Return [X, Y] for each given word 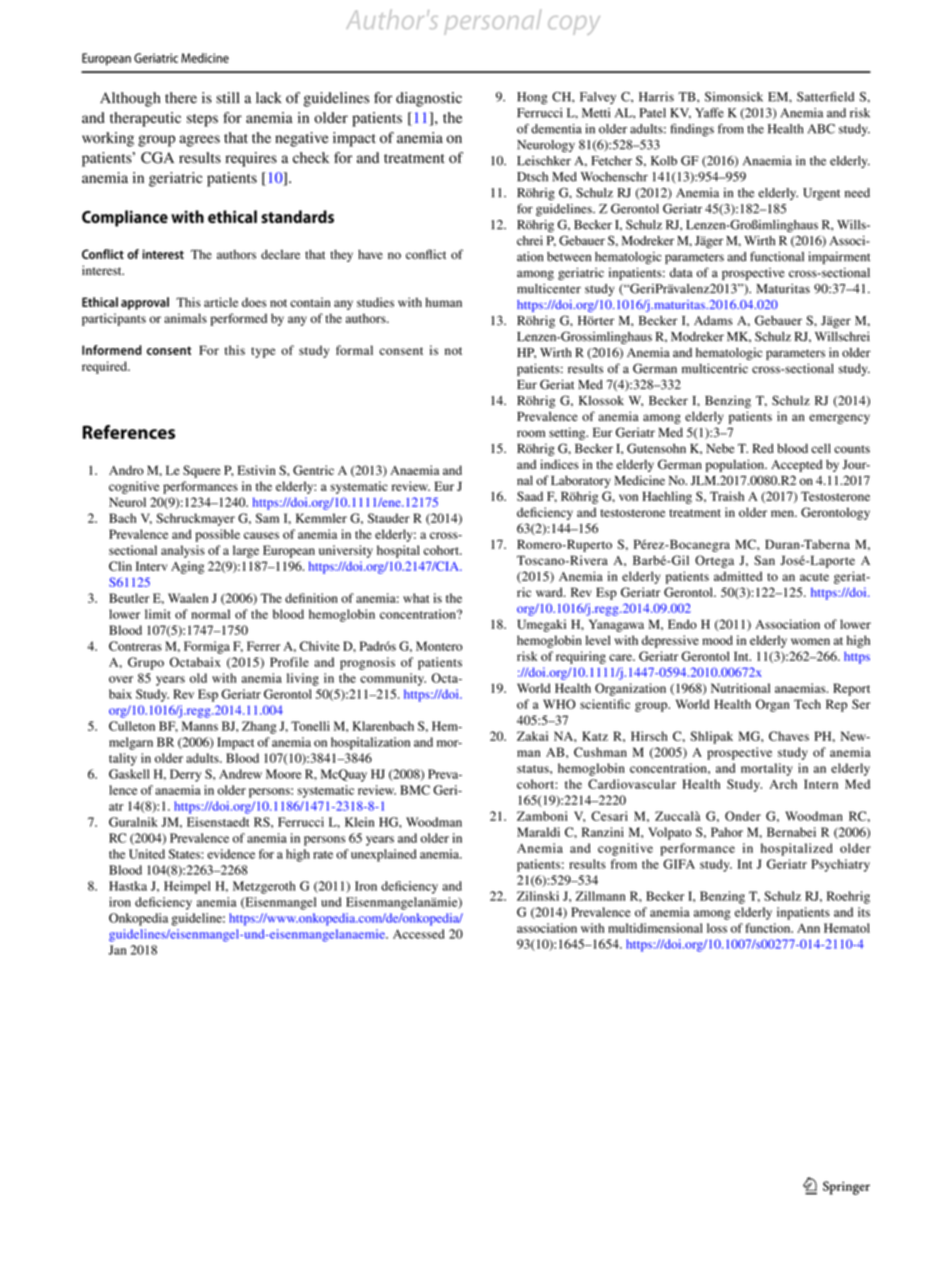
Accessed [419, 934]
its [864, 912]
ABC [821, 129]
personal [492, 22]
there [181, 97]
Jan [117, 950]
